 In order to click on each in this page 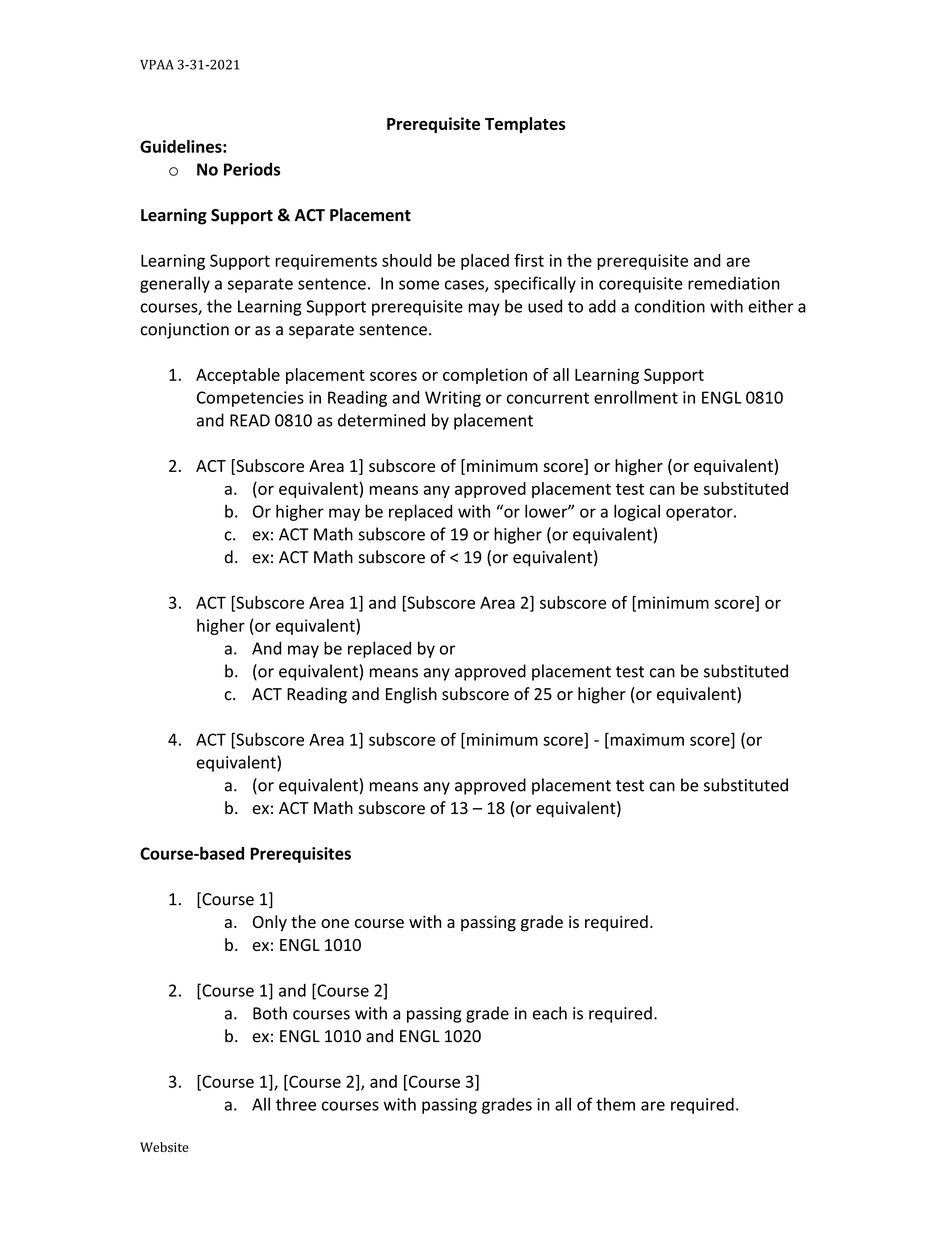, I will do `click(550, 1013)`.
